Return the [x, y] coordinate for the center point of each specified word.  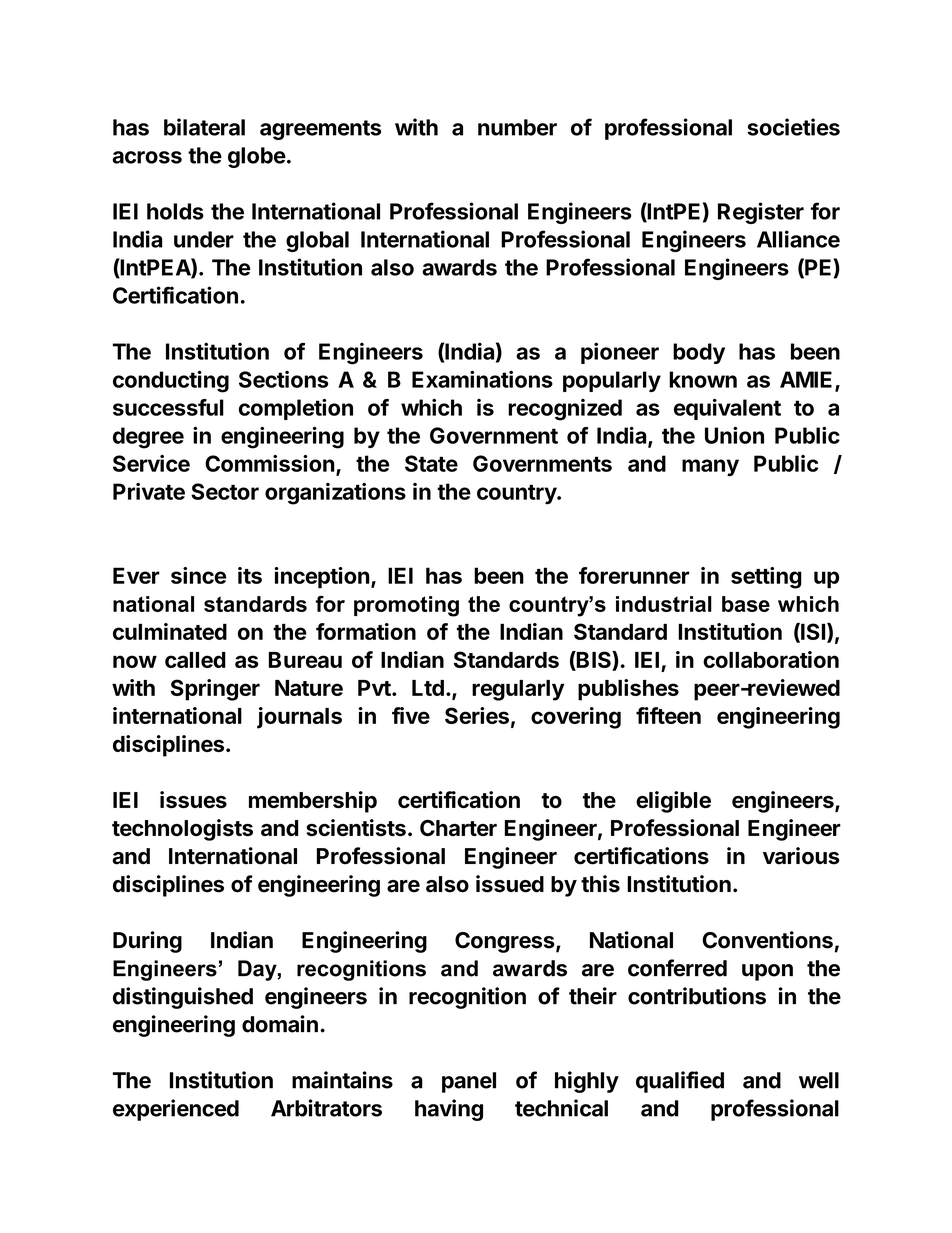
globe [257, 157]
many [710, 467]
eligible [673, 802]
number [517, 127]
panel [469, 1082]
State [431, 463]
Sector [225, 491]
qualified [680, 1082]
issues [193, 799]
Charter [458, 827]
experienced [176, 1110]
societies [793, 127]
